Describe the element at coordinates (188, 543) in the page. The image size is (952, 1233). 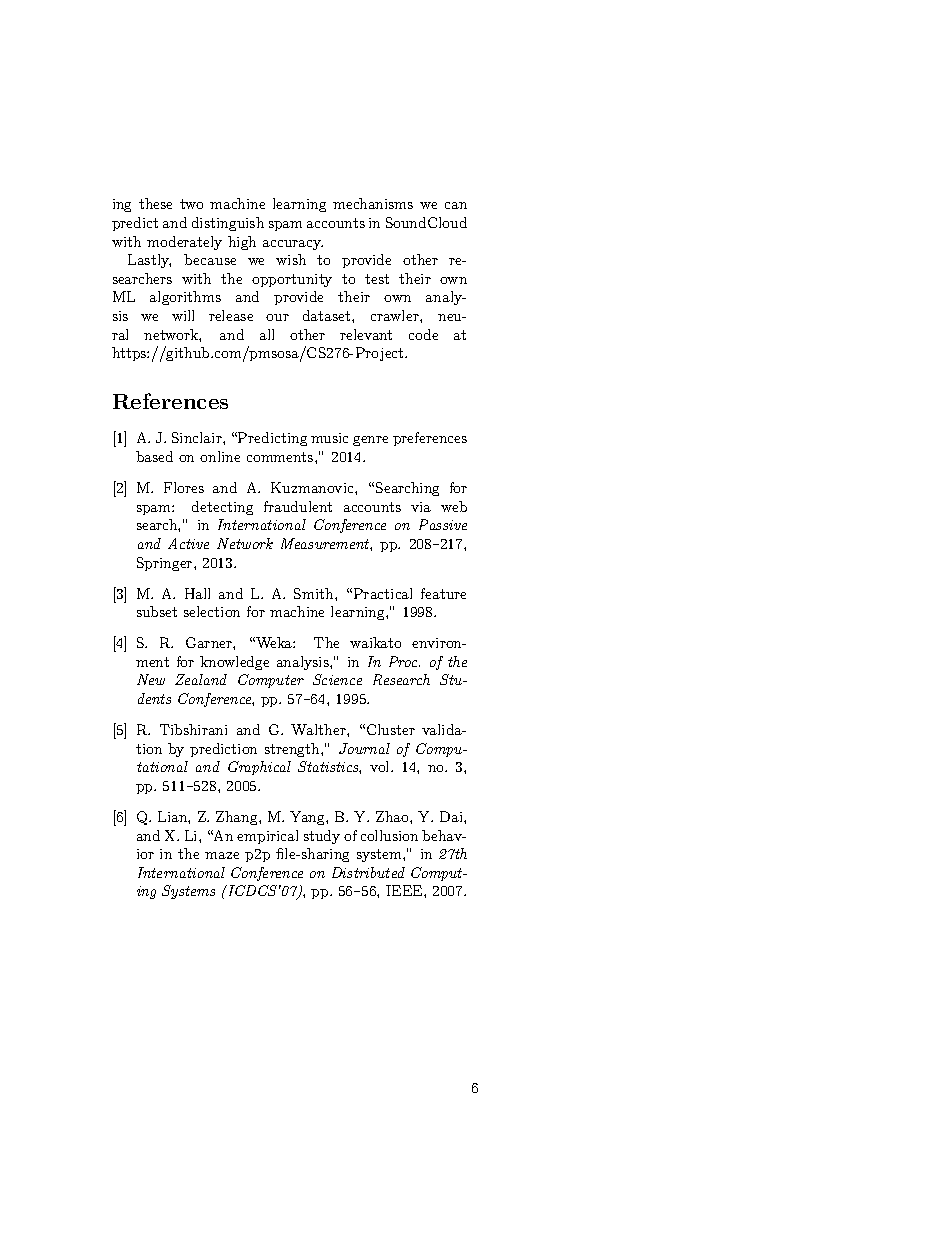
I see `Active` at that location.
